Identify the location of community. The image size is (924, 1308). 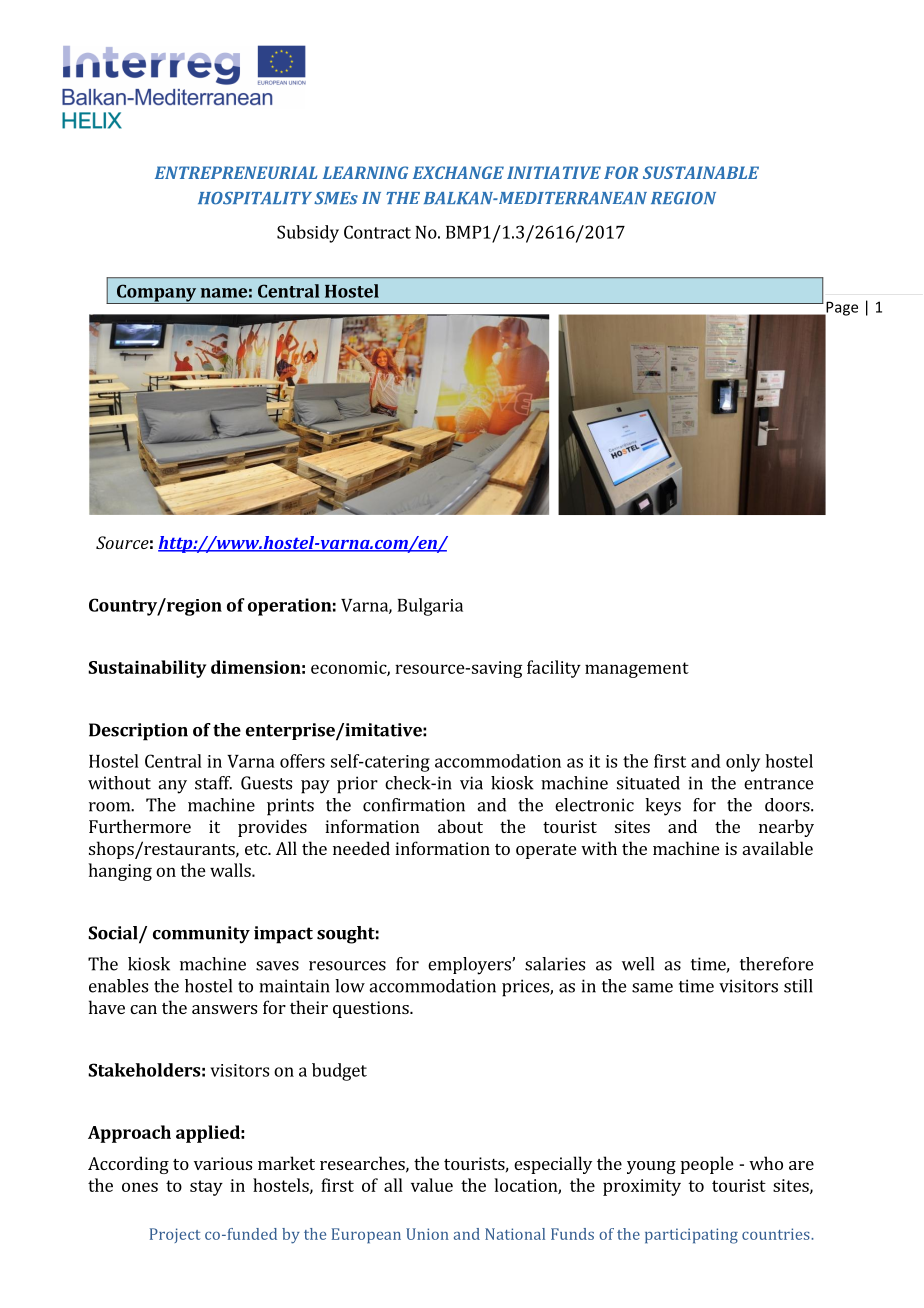
(201, 935).
